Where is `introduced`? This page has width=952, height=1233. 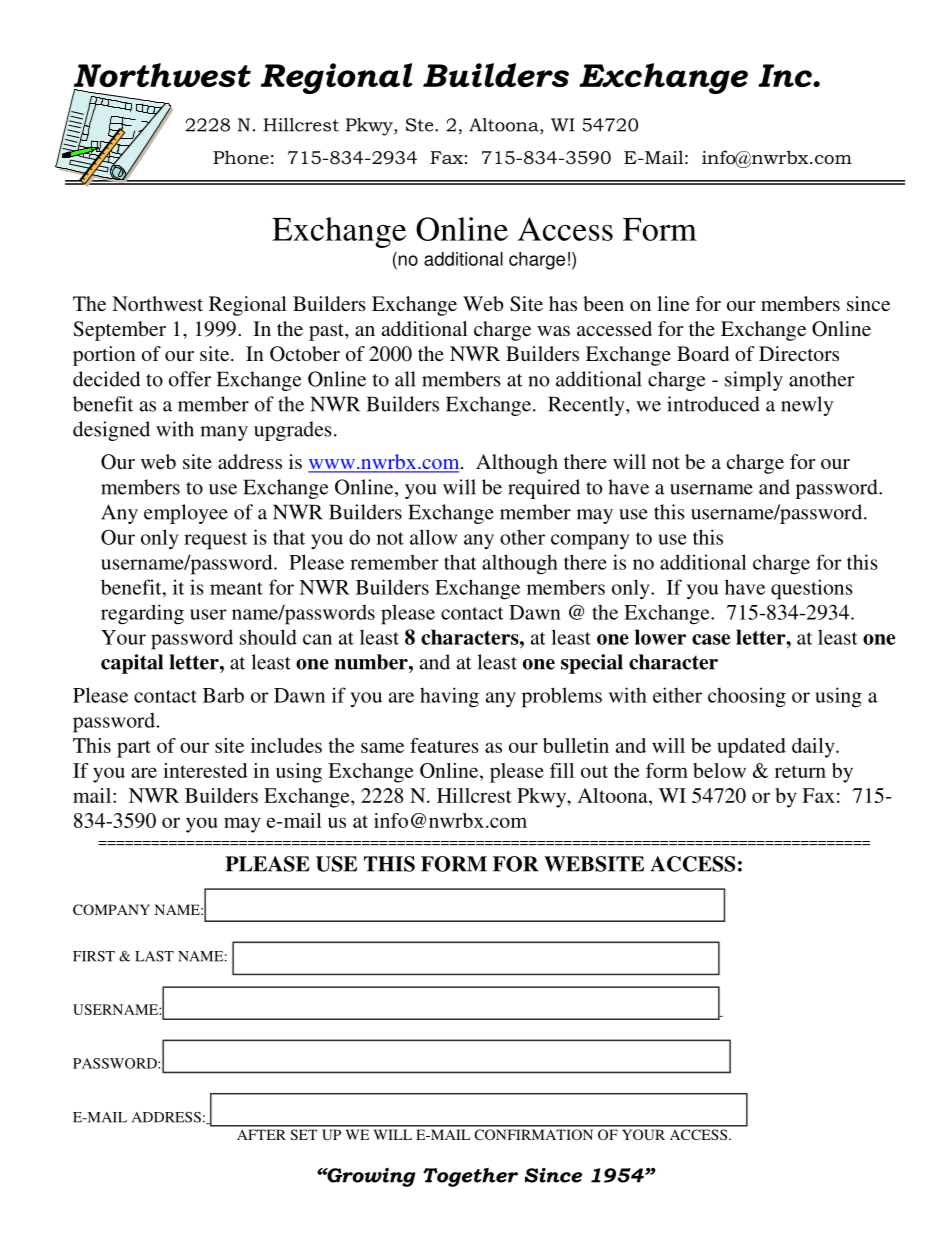 introduced is located at coordinates (713, 404).
